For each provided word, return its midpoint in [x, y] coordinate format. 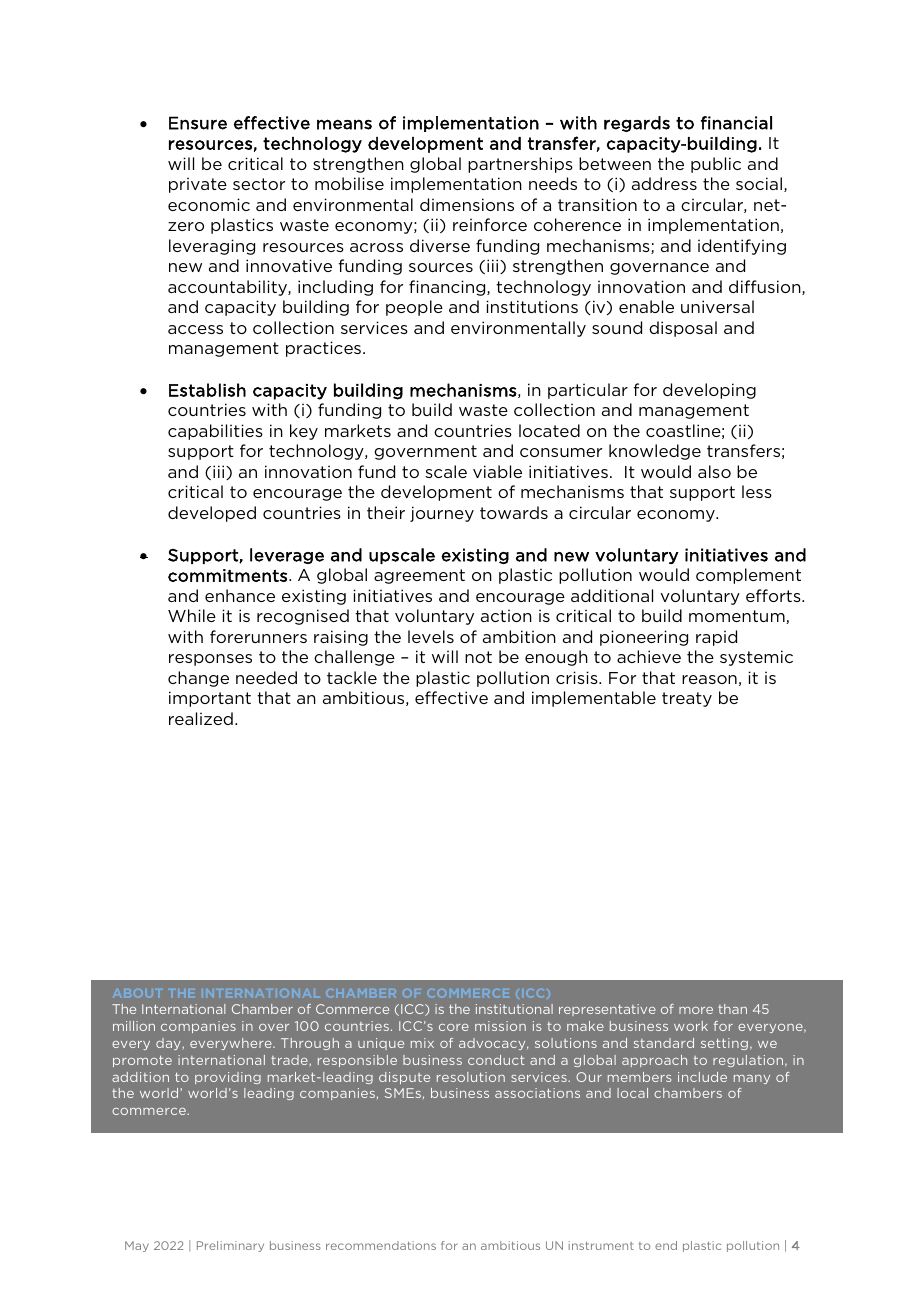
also [714, 471]
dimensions [467, 204]
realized [201, 718]
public [716, 165]
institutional [514, 1009]
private [198, 185]
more [696, 1010]
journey [442, 514]
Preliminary [230, 1246]
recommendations [381, 1245]
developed [212, 514]
